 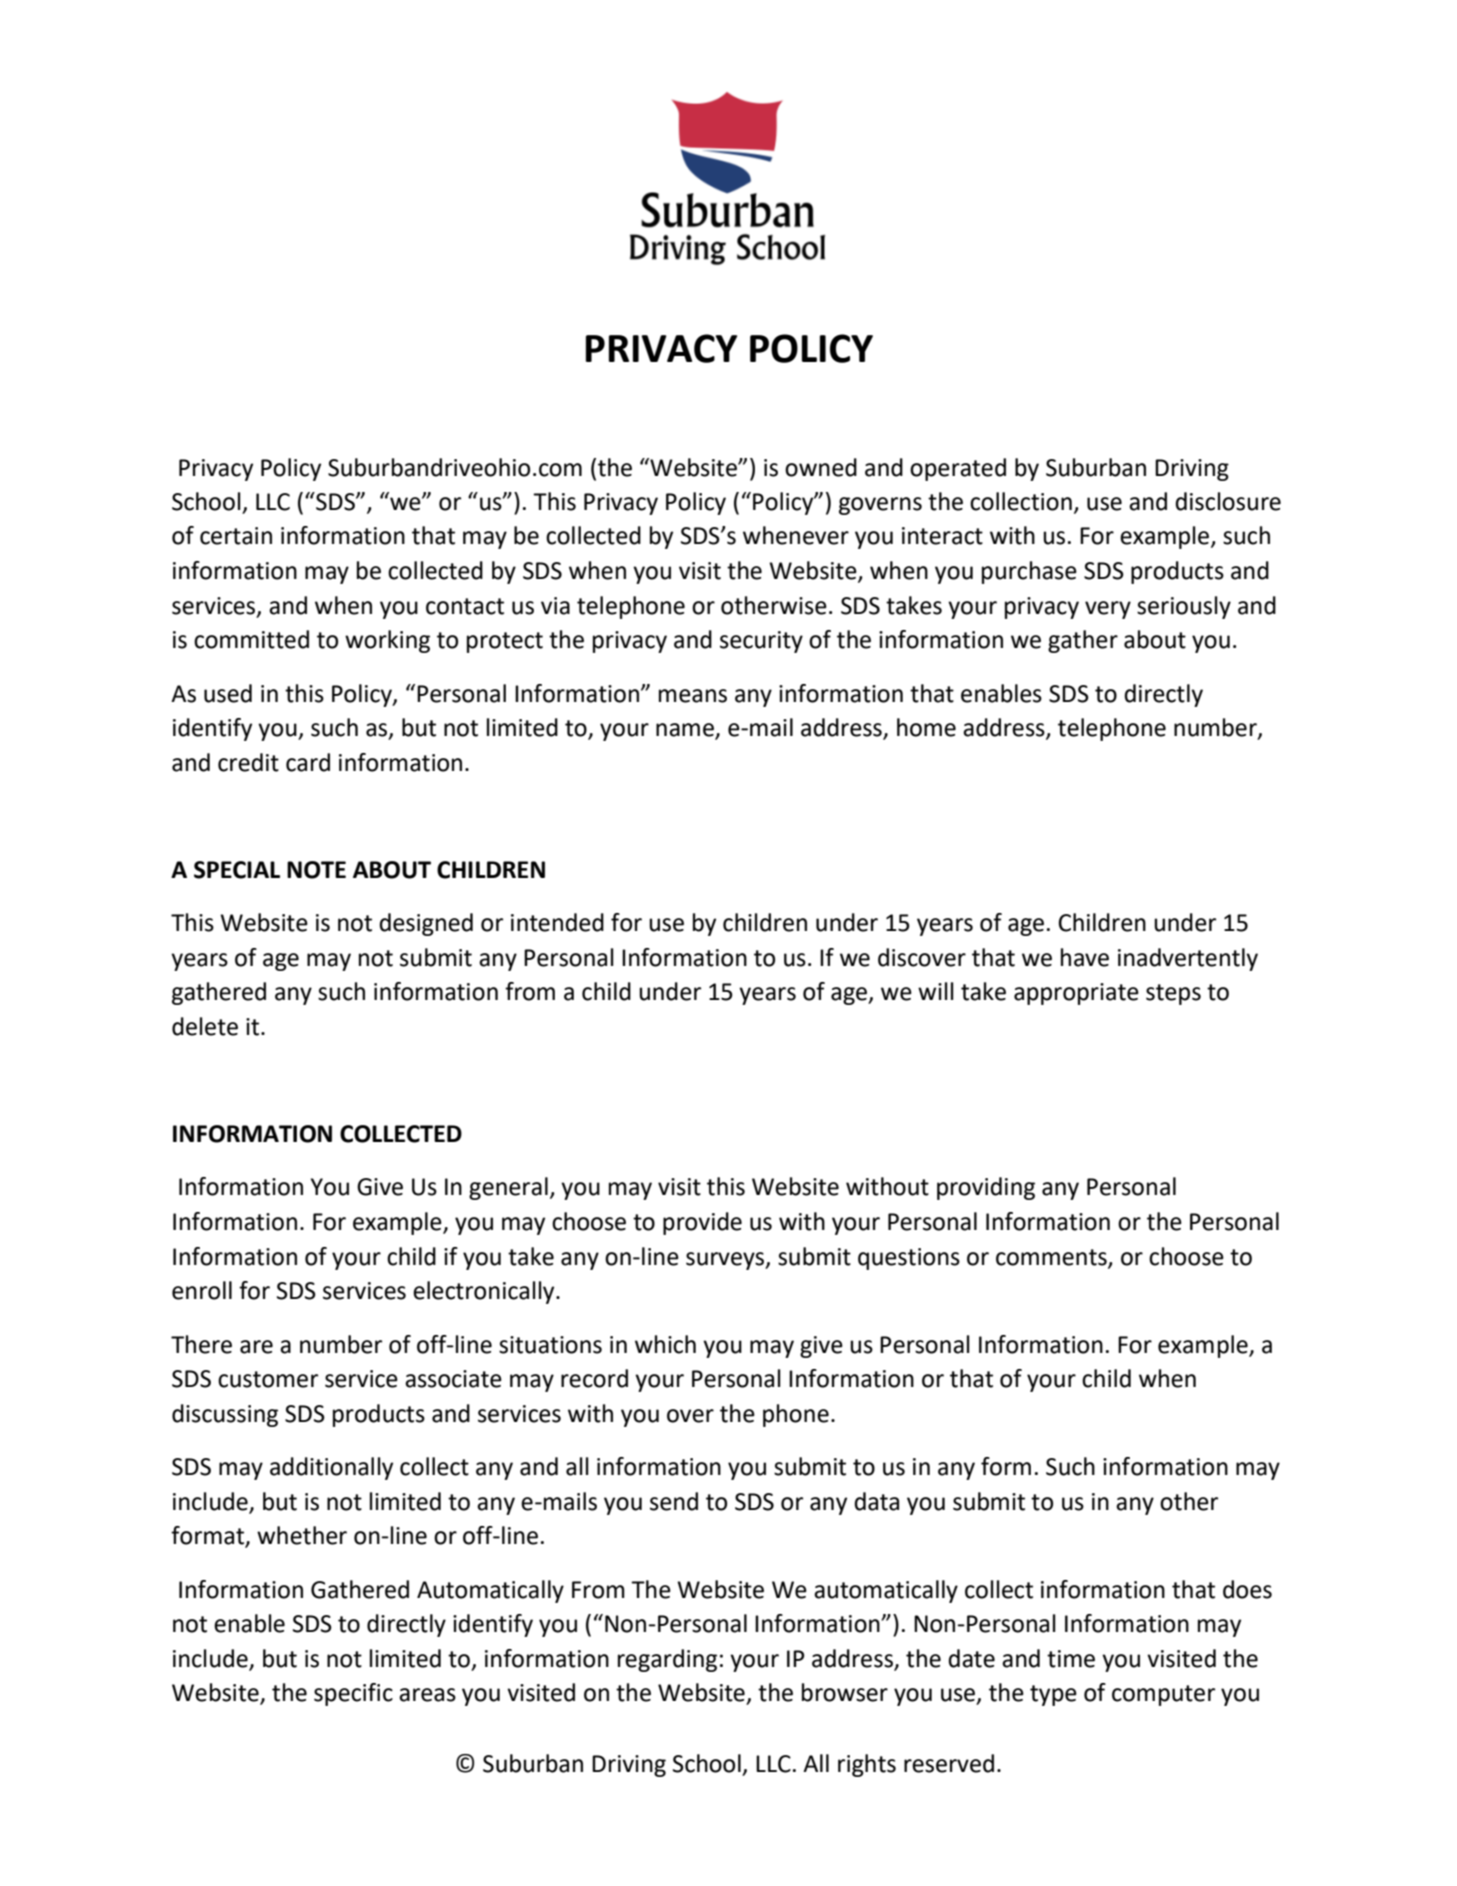 I want to click on provide, so click(x=702, y=1223).
